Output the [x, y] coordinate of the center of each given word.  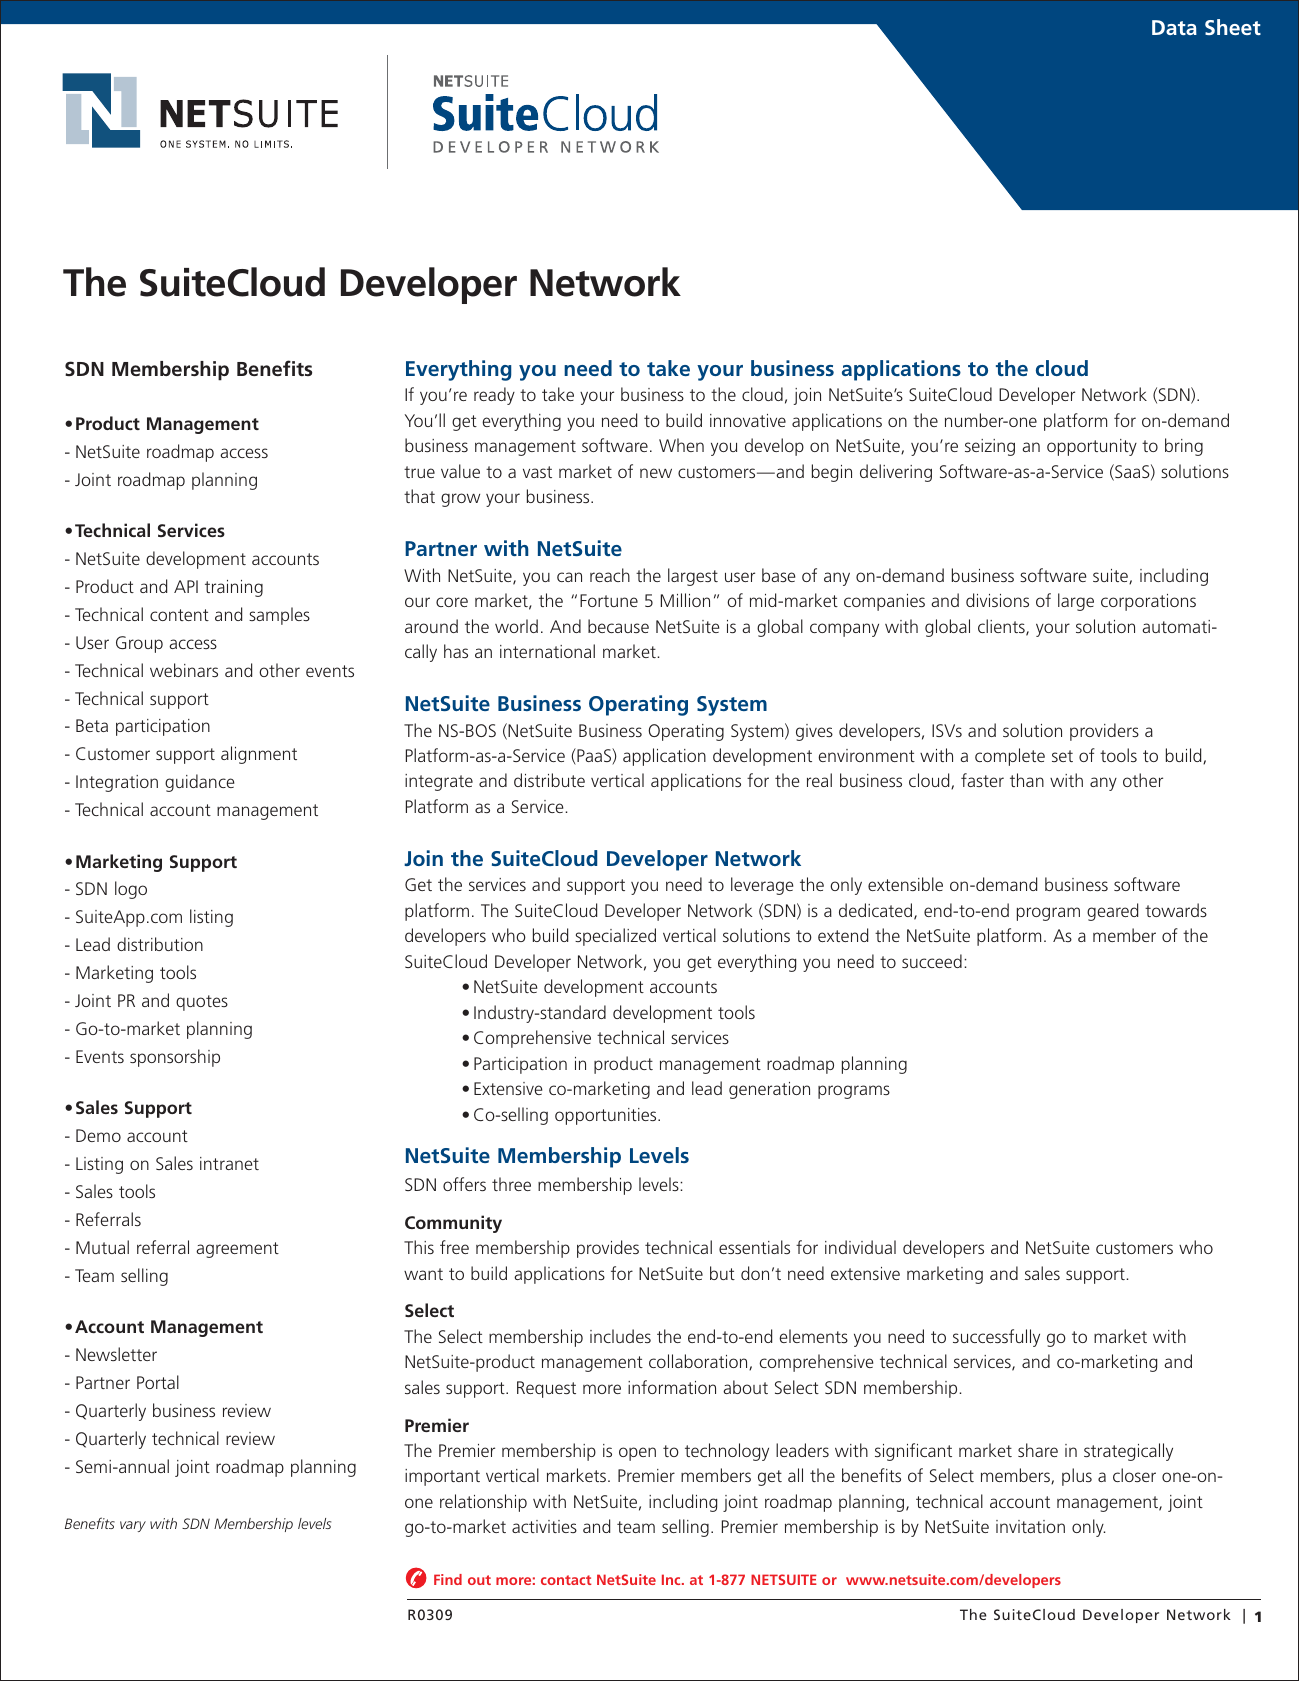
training [234, 588]
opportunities [607, 1116]
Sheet [1233, 27]
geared [1112, 912]
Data [1174, 27]
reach [610, 575]
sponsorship [175, 1058]
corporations [1148, 602]
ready [494, 396]
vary [133, 1526]
